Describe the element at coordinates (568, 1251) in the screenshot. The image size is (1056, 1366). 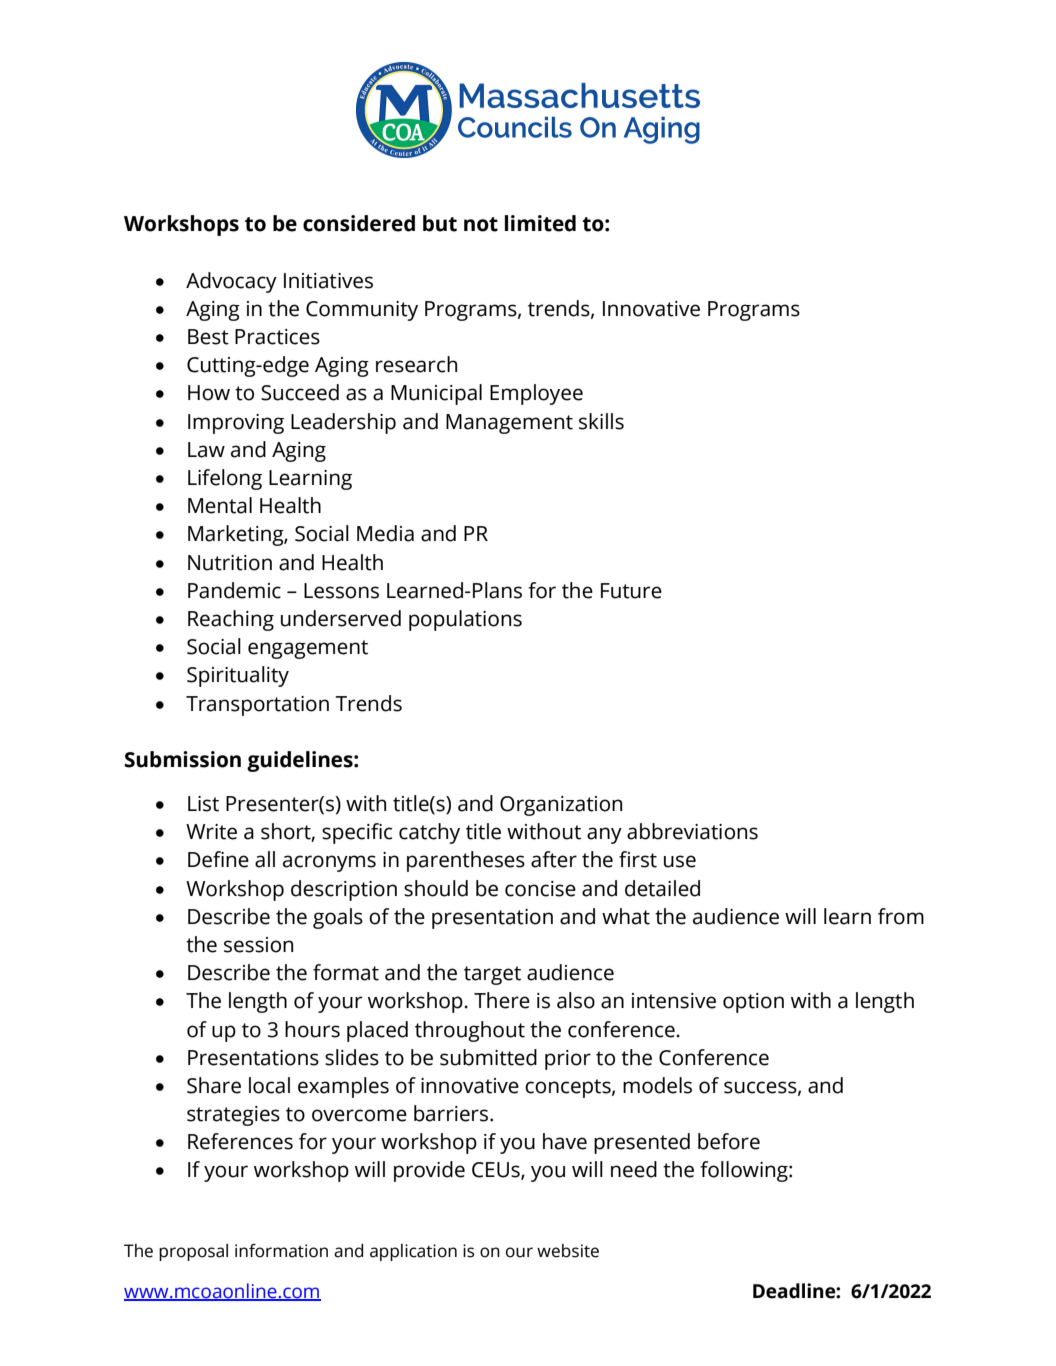
I see `website` at that location.
